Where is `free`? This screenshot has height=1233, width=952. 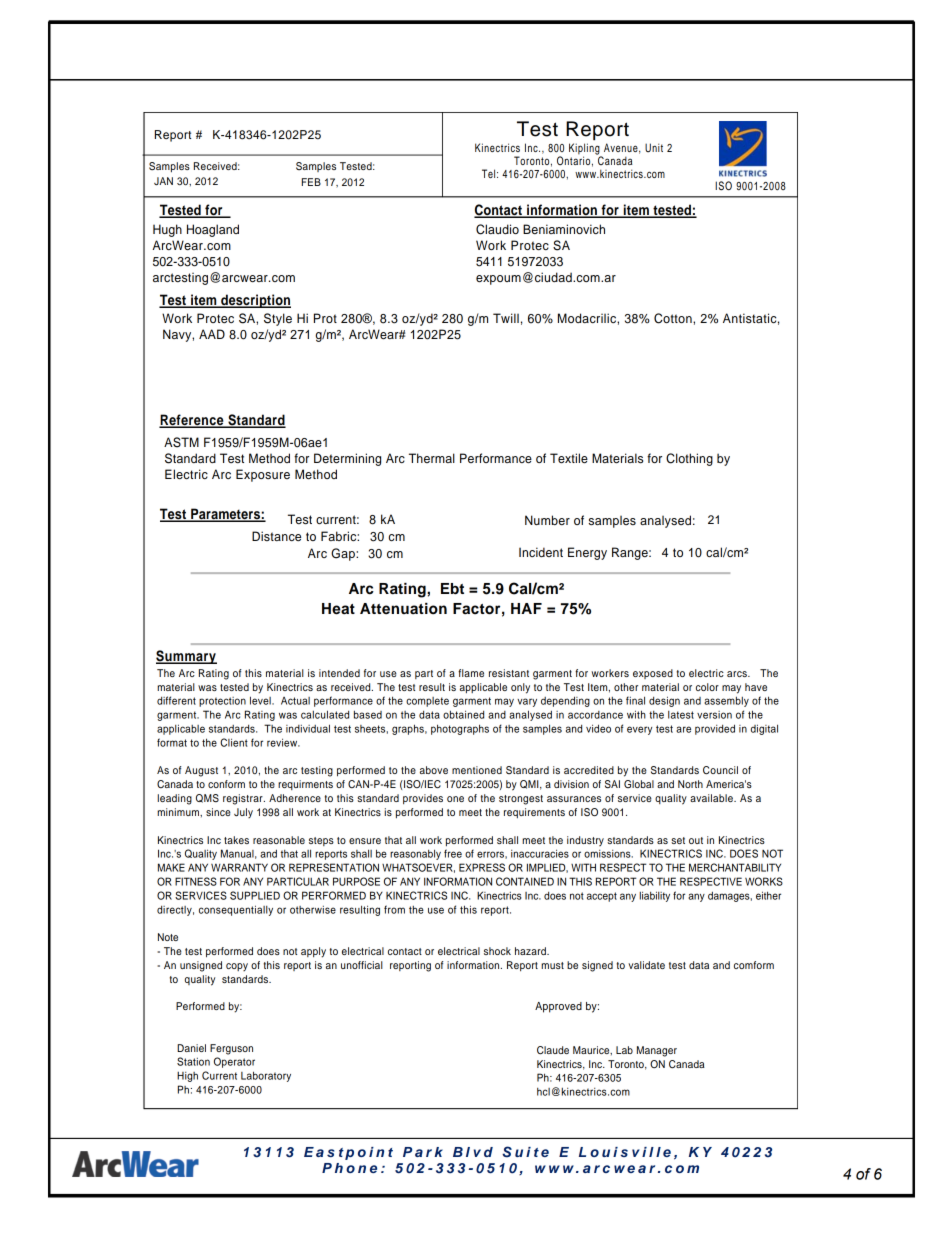
free is located at coordinates (453, 853).
